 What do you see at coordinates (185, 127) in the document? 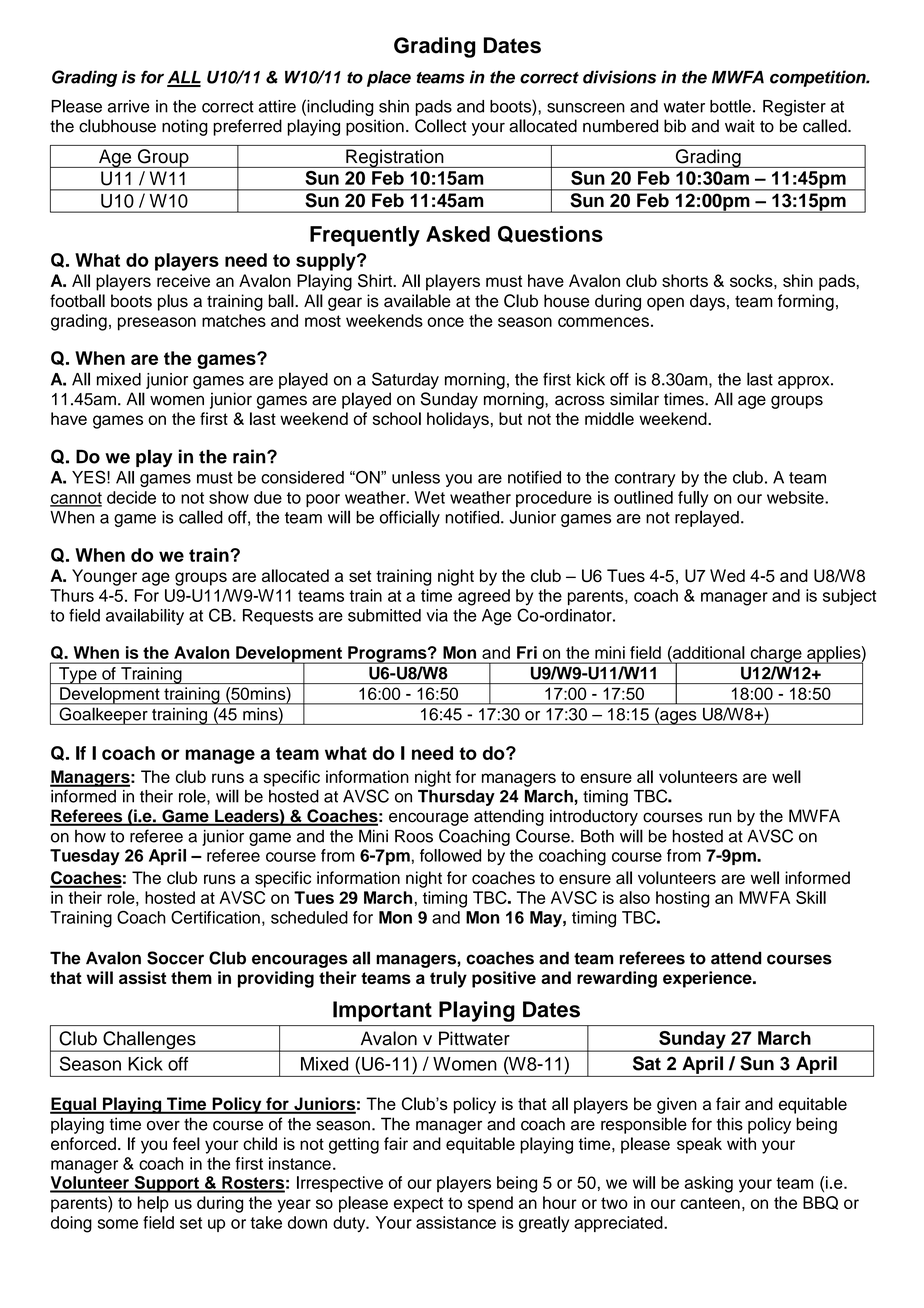
I see `noting` at bounding box center [185, 127].
